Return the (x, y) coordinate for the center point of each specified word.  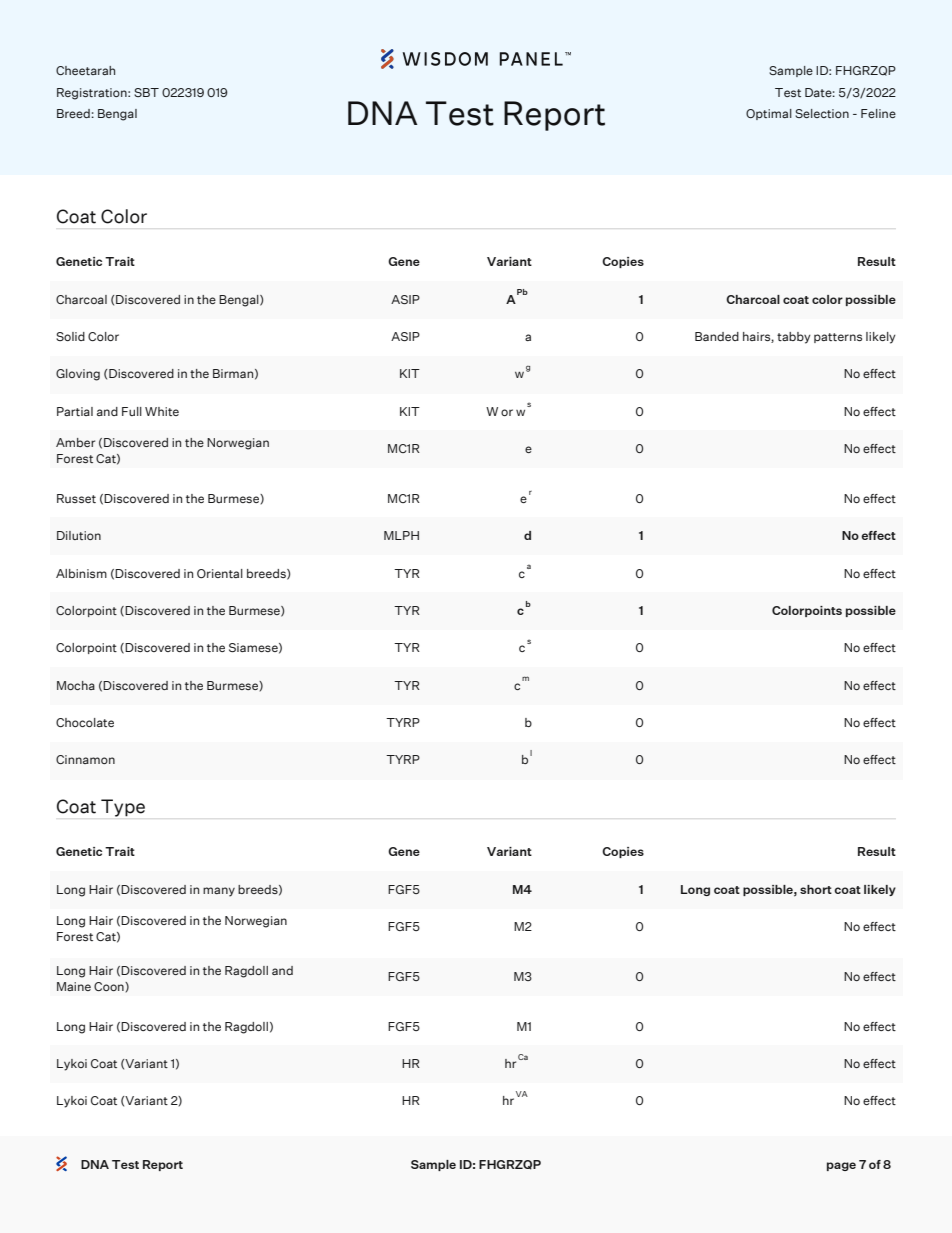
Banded (717, 336)
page (841, 1166)
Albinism (81, 573)
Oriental (220, 573)
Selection (822, 113)
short (816, 889)
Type (123, 808)
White (162, 411)
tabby (794, 338)
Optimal (769, 114)
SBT (146, 92)
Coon (110, 986)
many (219, 892)
